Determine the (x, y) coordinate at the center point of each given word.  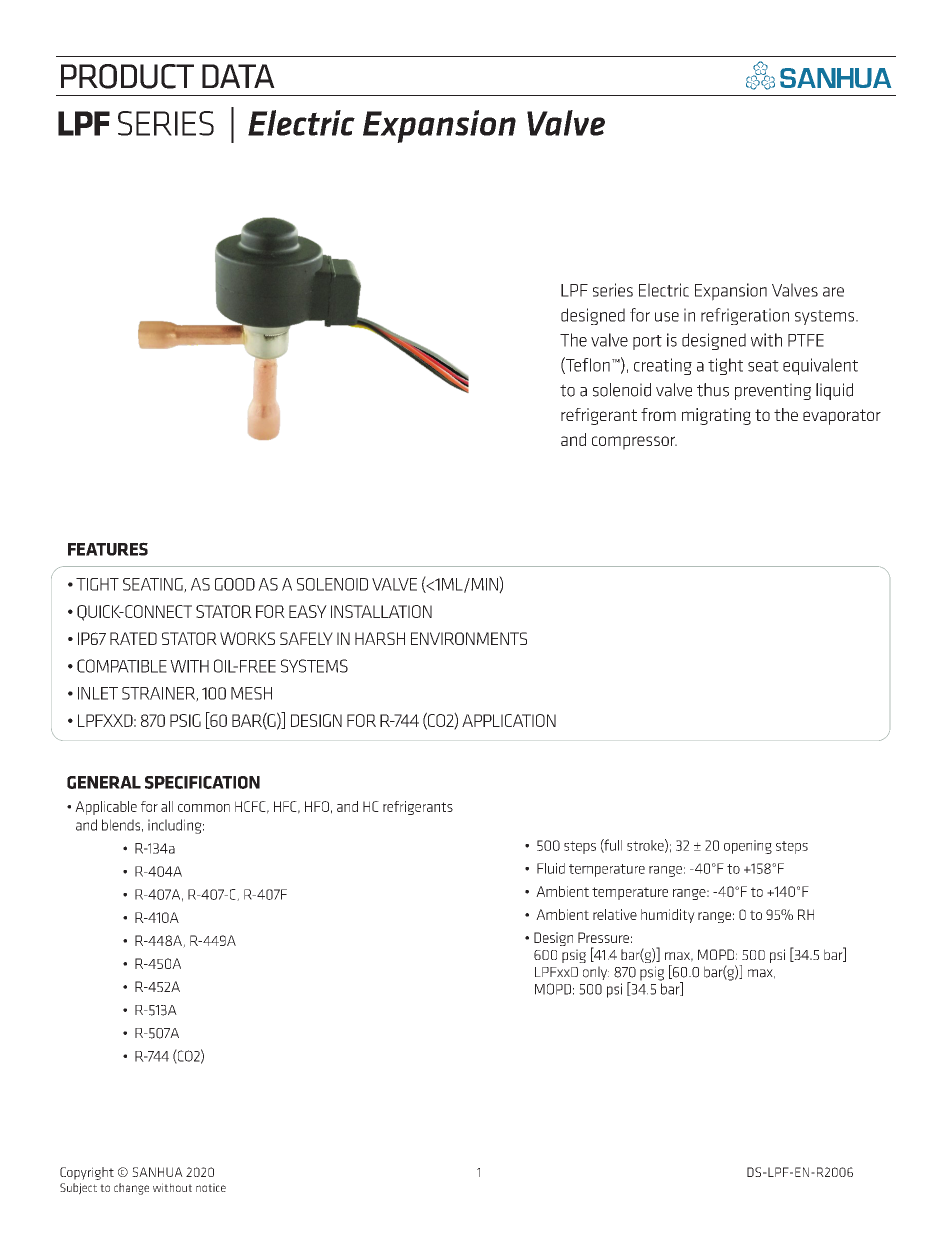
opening (748, 847)
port (647, 342)
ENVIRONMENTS (469, 638)
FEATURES (108, 549)
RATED (133, 638)
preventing (773, 391)
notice (211, 1187)
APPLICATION (509, 720)
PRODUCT (127, 76)
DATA (238, 76)
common (204, 808)
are (833, 292)
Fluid (551, 868)
